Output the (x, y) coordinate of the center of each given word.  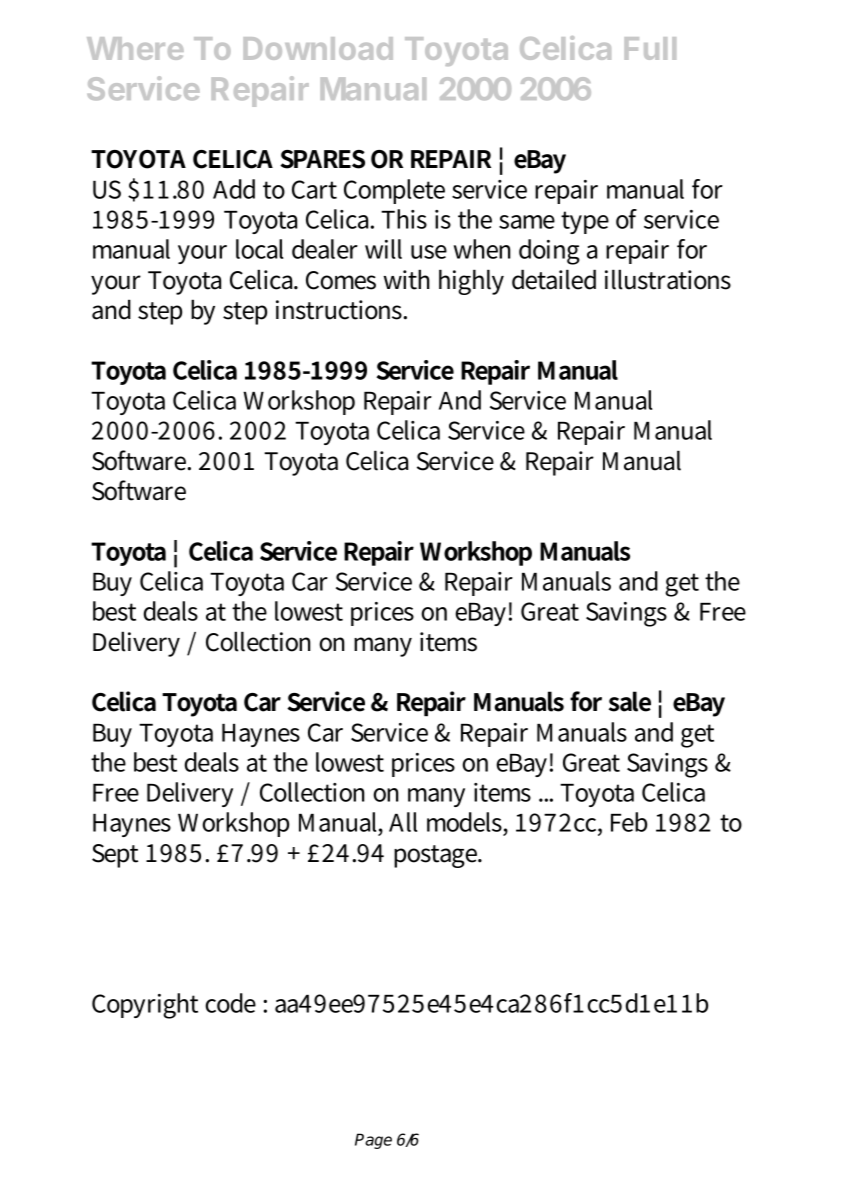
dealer (325, 249)
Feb (629, 822)
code (230, 1003)
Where (135, 48)
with (407, 279)
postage (437, 856)
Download (318, 48)
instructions (340, 310)
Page (373, 1141)
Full (650, 48)
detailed (554, 279)
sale (630, 701)
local (259, 249)
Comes (341, 280)
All (403, 822)
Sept (115, 856)
